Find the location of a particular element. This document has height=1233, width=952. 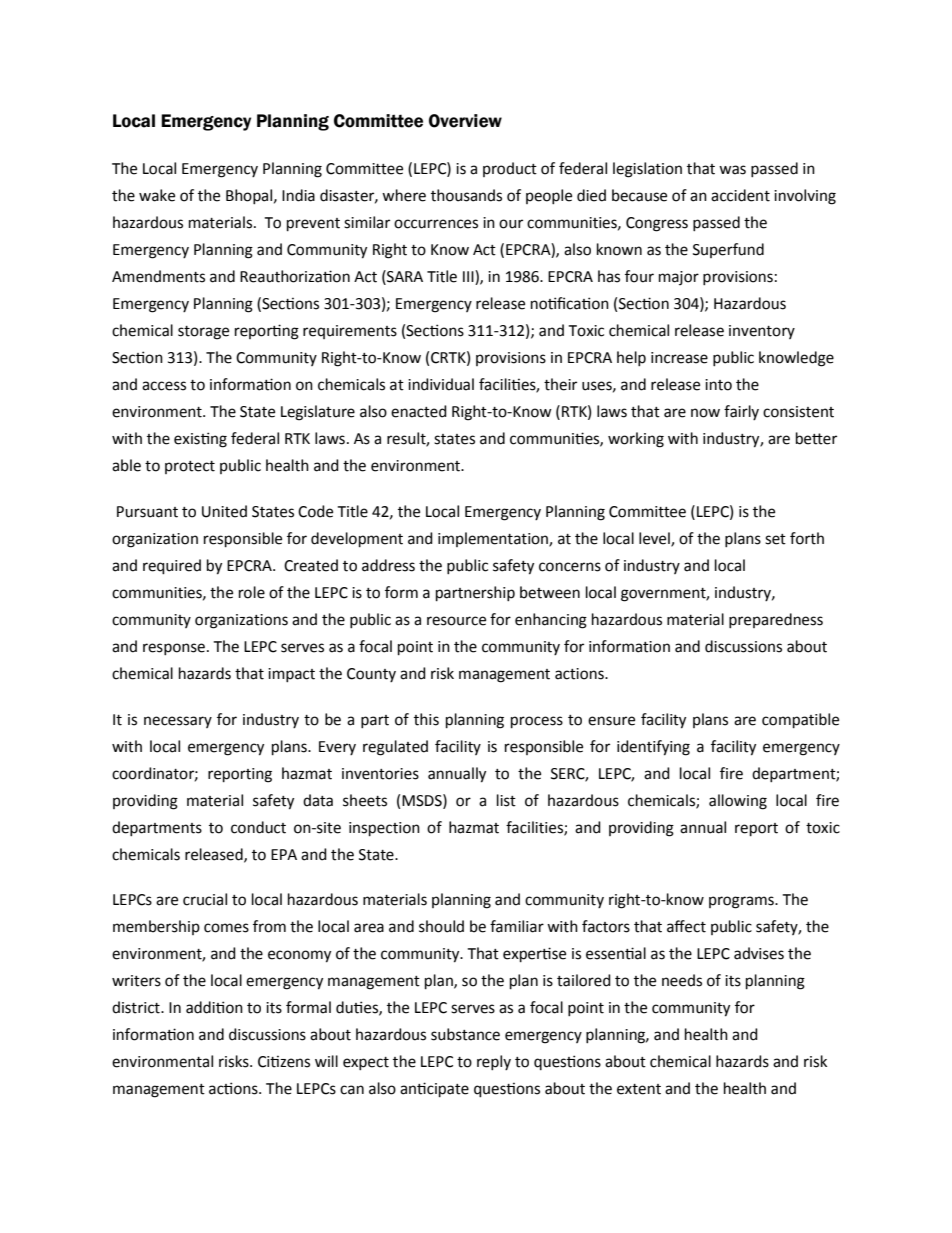

wake is located at coordinates (157, 195).
